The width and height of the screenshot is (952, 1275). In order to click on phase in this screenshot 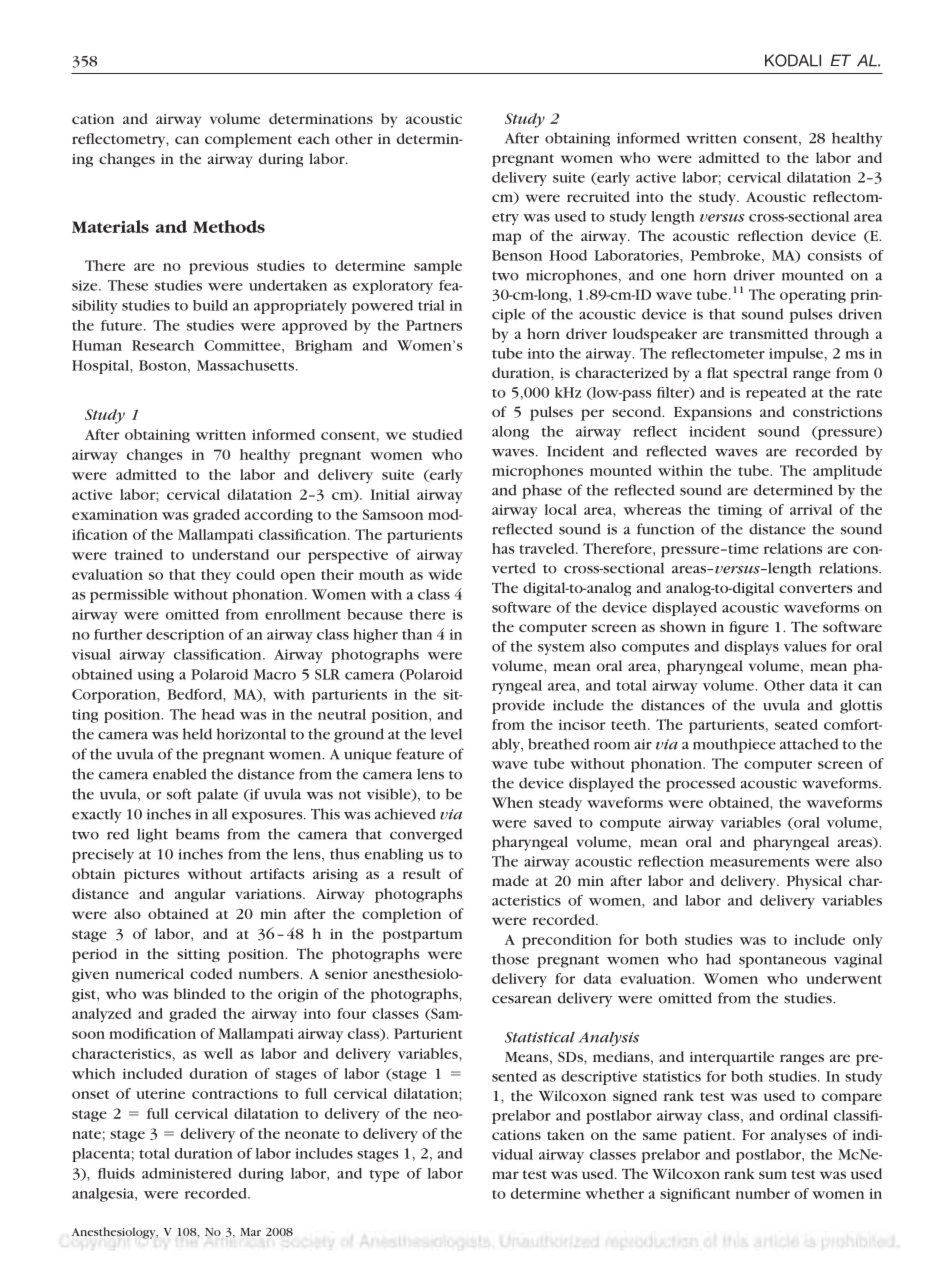, I will do `click(542, 491)`.
